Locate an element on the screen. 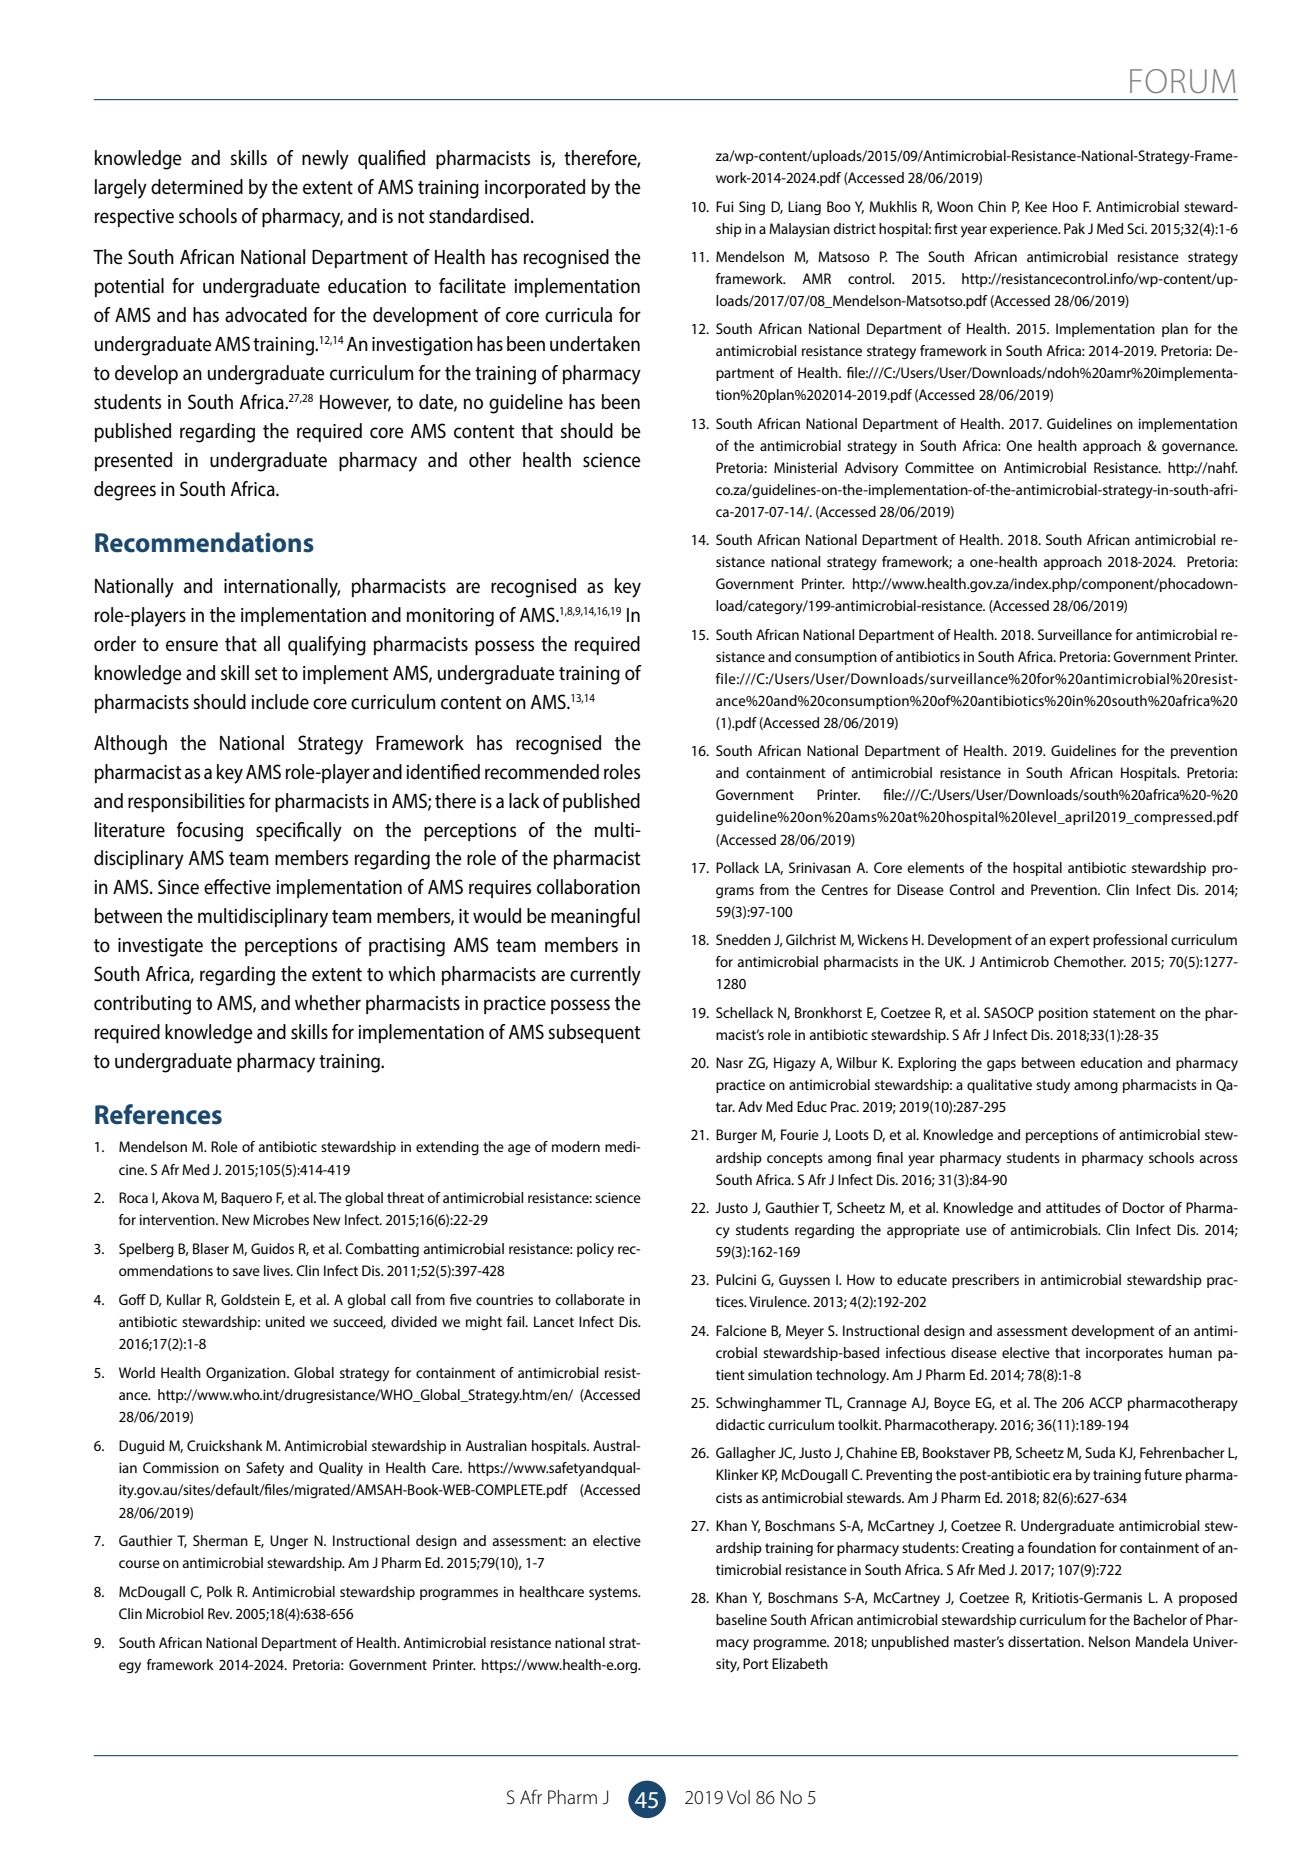 Image resolution: width=1313 pixels, height=1856 pixels. recommended is located at coordinates (542, 772).
